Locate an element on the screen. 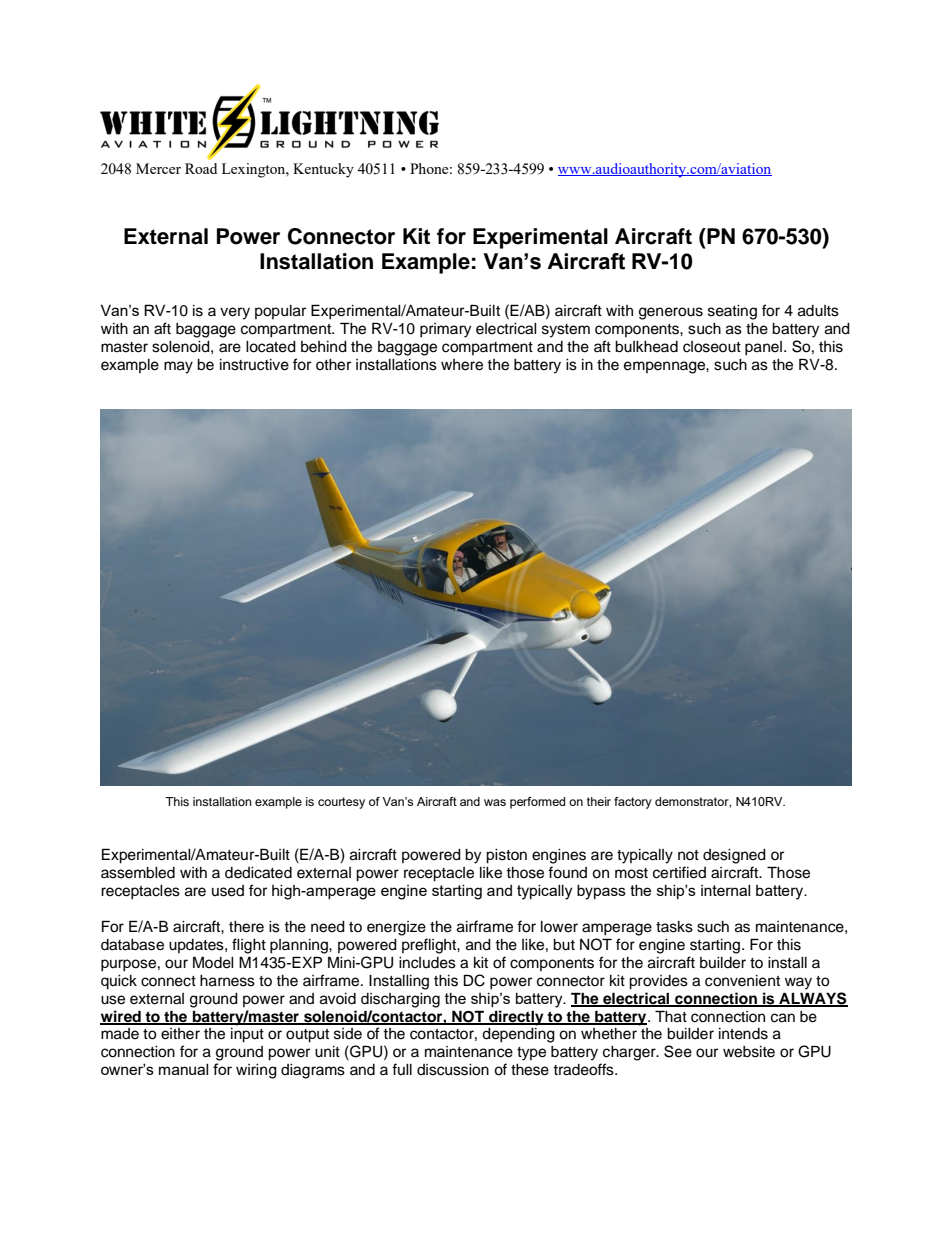 The width and height of the screenshot is (952, 1233). Road is located at coordinates (201, 168).
